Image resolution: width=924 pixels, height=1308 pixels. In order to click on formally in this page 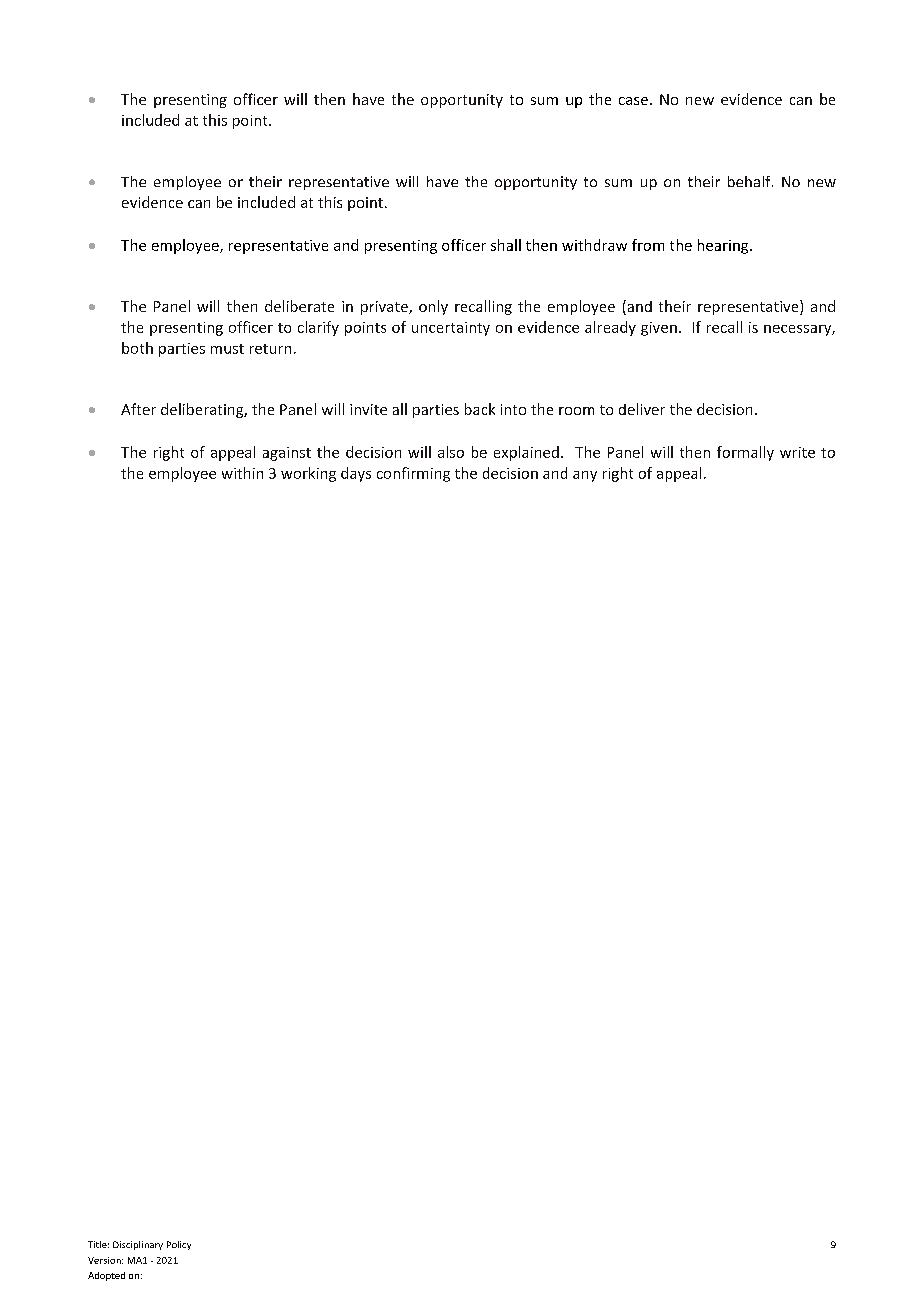, I will do `click(745, 453)`.
